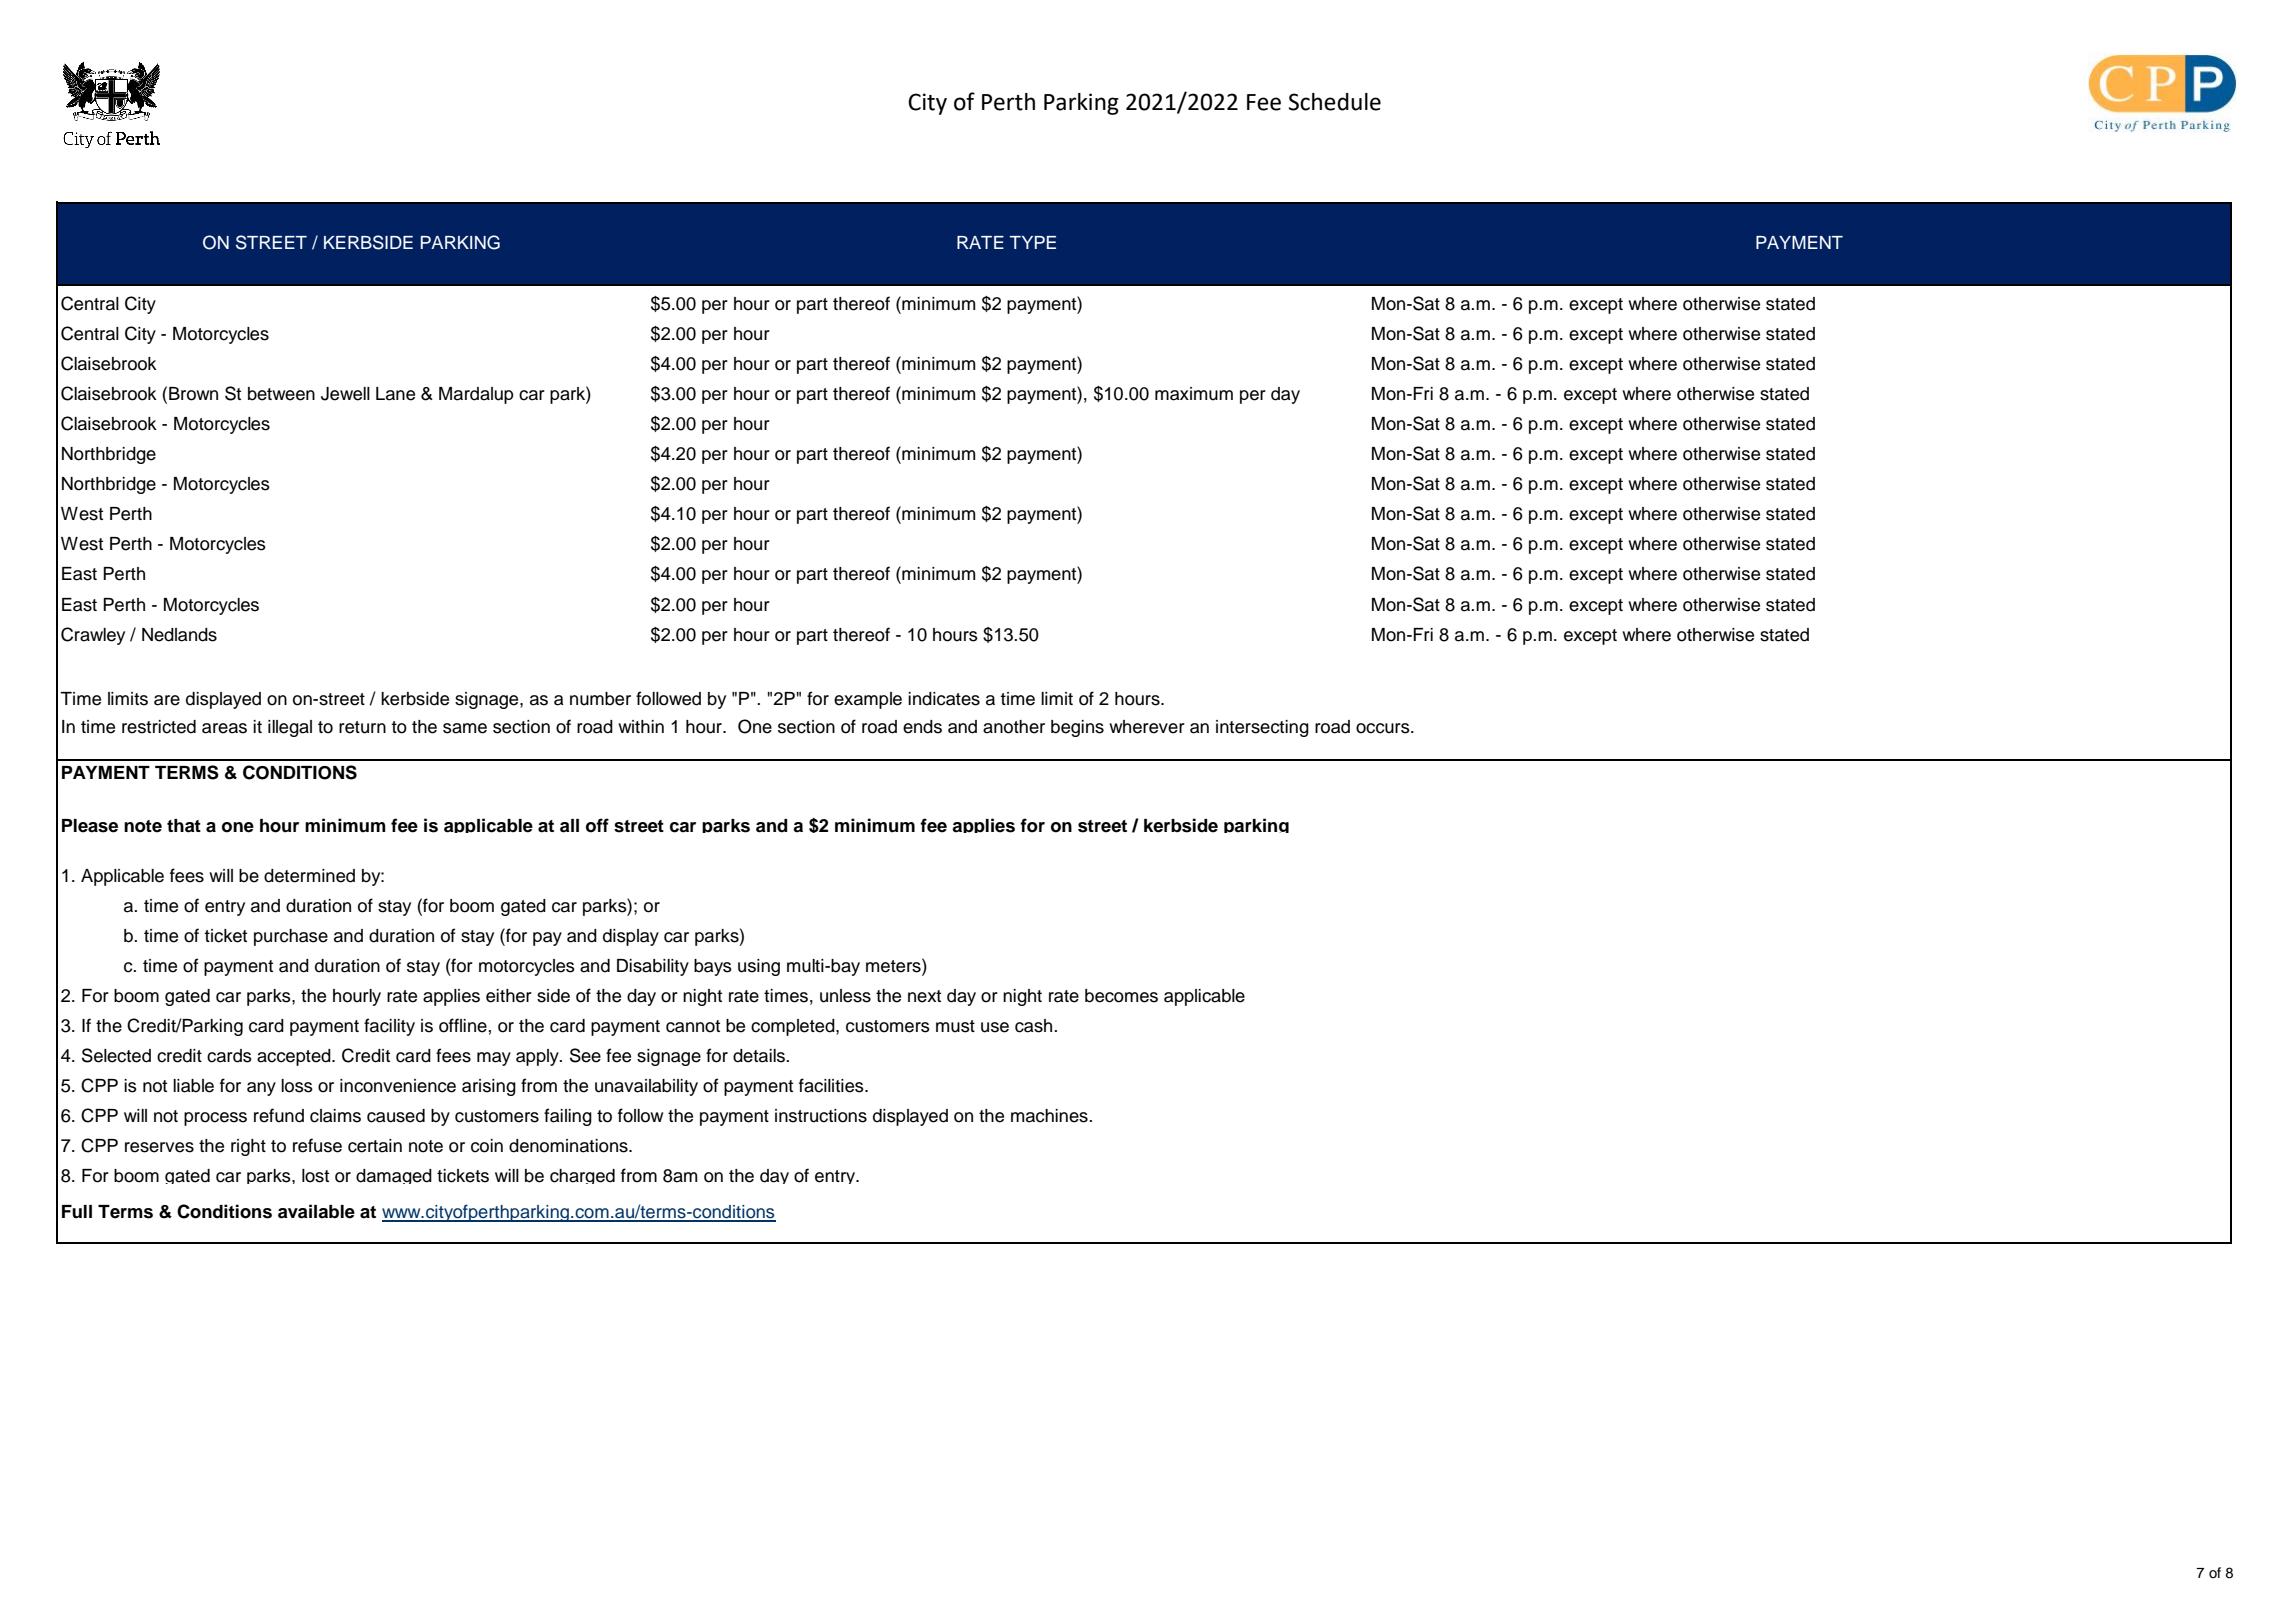  Describe the element at coordinates (1033, 242) in the document. I see `TYPE` at that location.
